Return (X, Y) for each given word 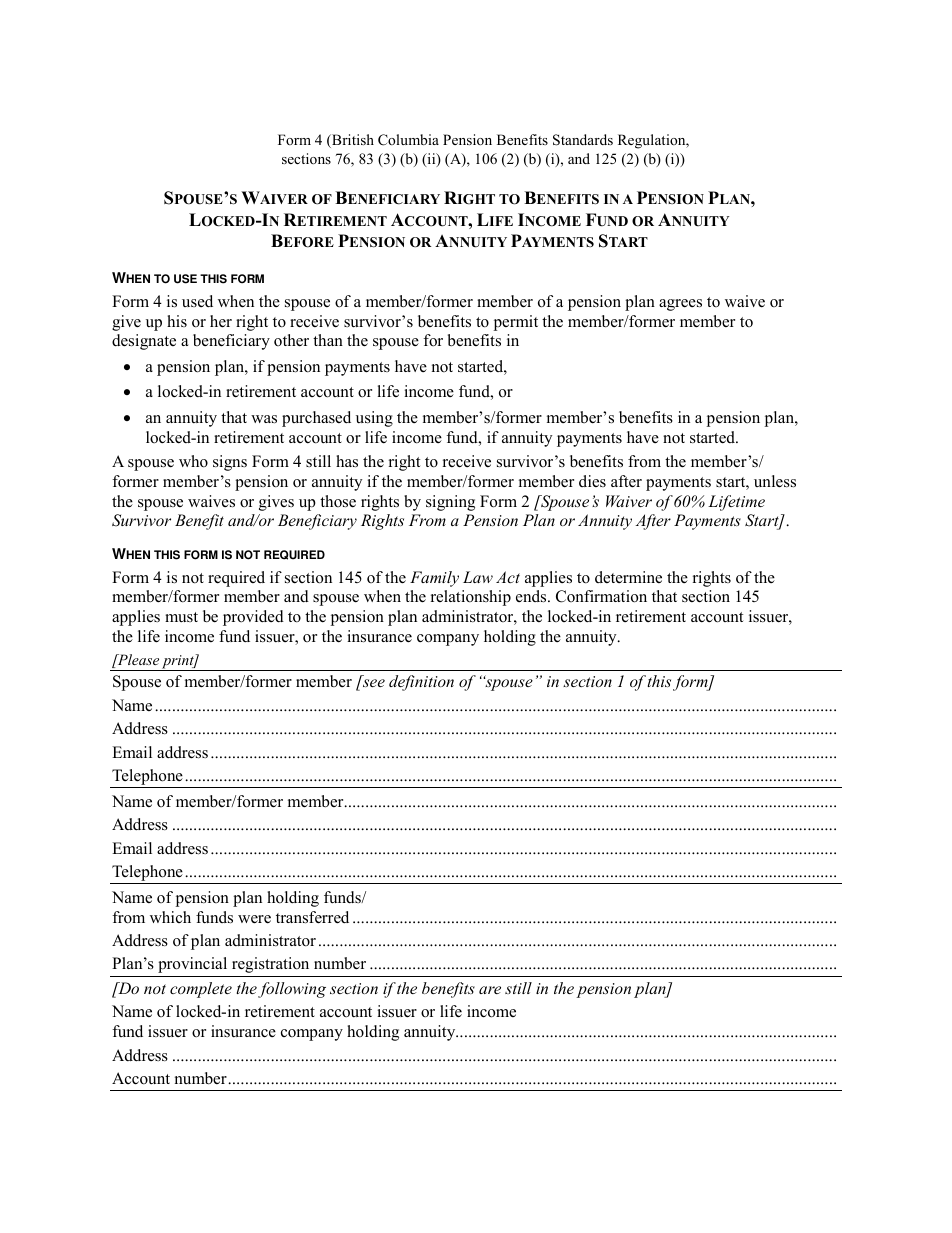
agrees (680, 305)
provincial (192, 965)
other (291, 340)
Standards (583, 140)
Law (478, 577)
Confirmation (601, 596)
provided (253, 618)
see (374, 683)
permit (516, 323)
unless (775, 481)
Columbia (408, 140)
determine (628, 577)
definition (421, 683)
